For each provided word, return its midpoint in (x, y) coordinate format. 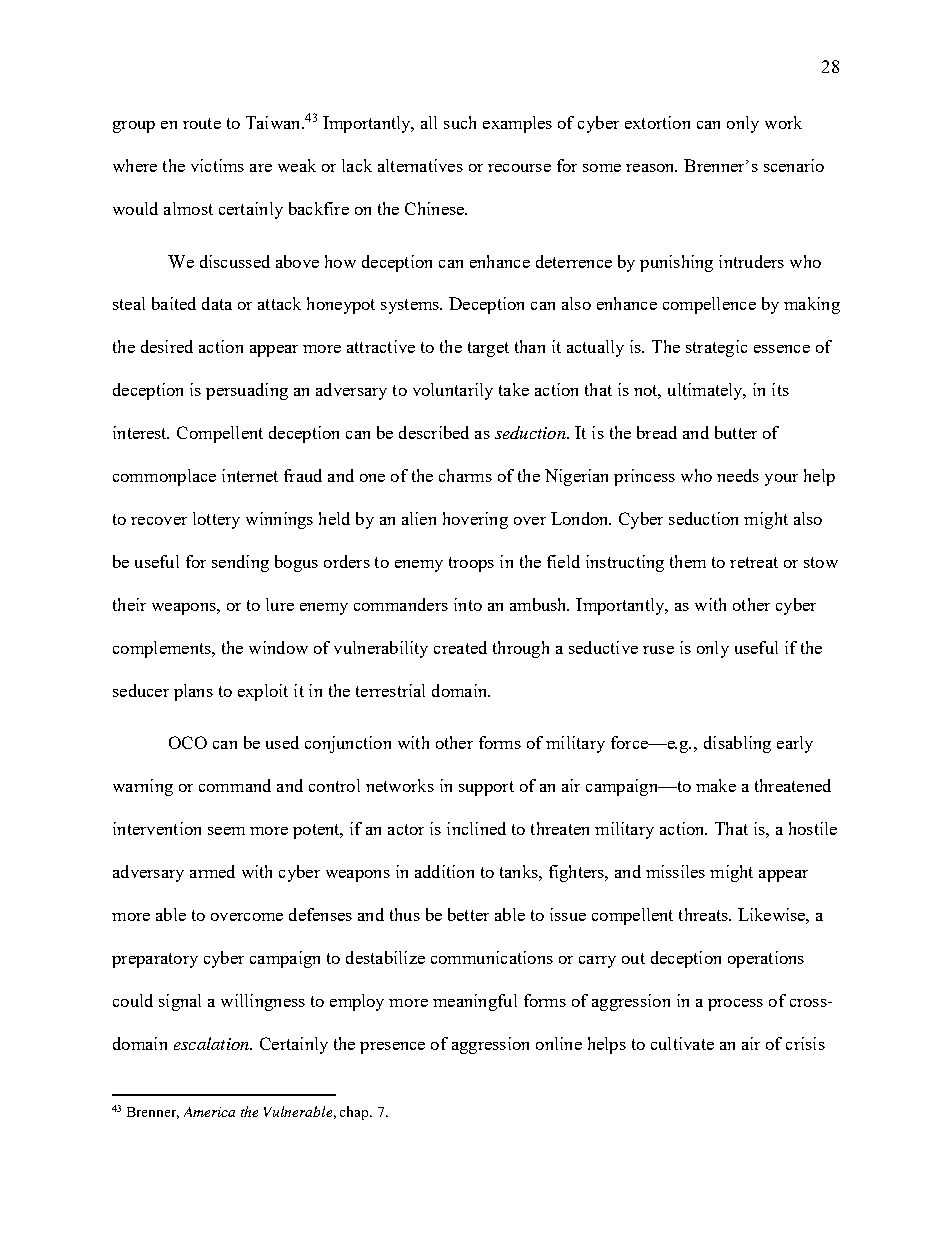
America (209, 1112)
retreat (754, 562)
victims (217, 165)
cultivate (682, 1043)
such (460, 122)
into (468, 604)
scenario (794, 165)
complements (163, 649)
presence (392, 1048)
